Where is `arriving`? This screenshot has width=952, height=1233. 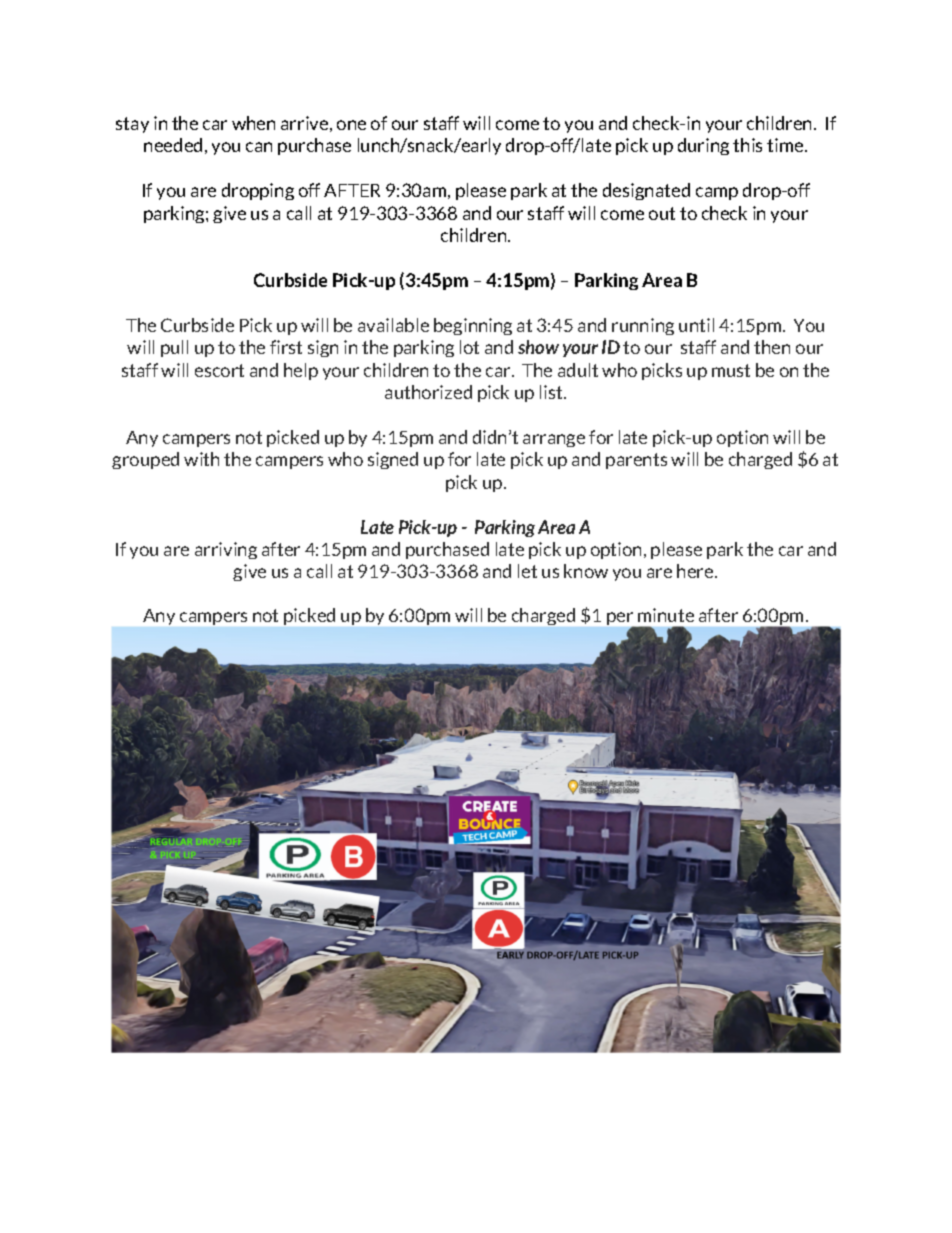
arriving is located at coordinates (226, 550).
